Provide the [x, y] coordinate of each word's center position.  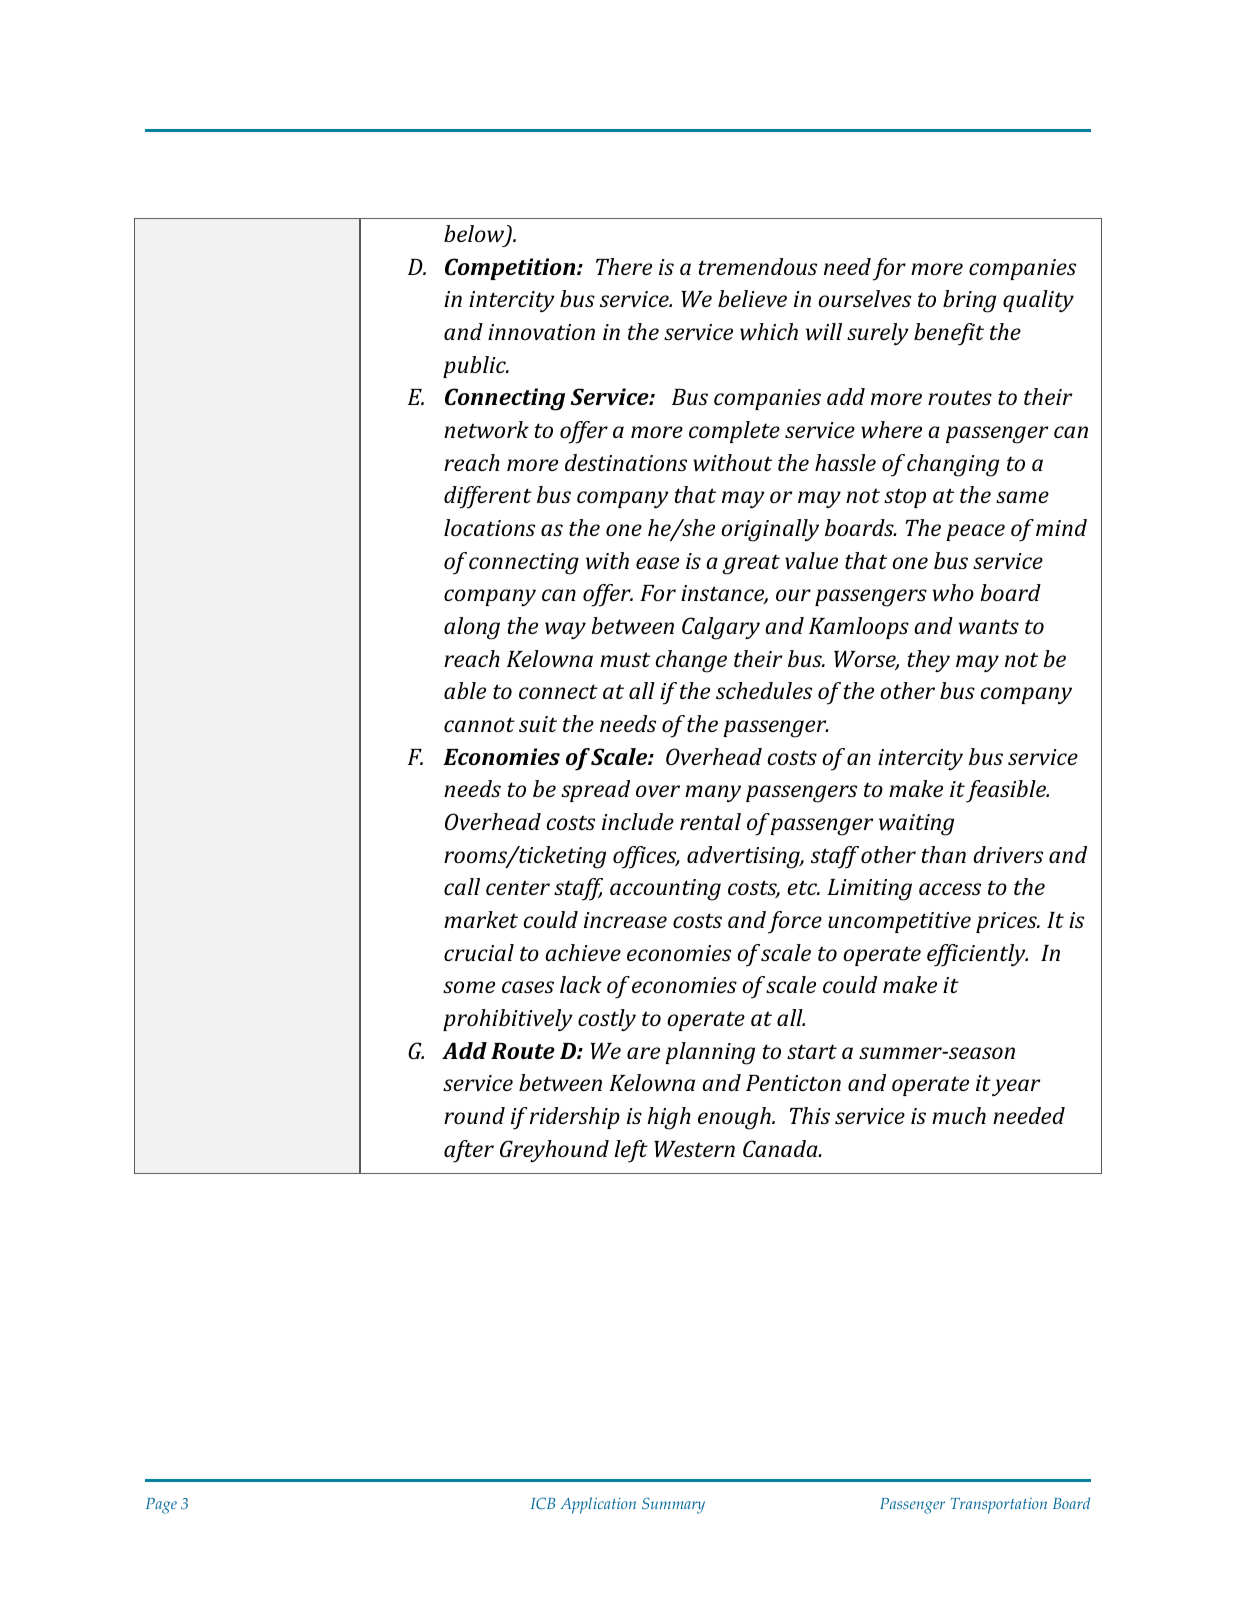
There [624, 266]
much [959, 1115]
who [953, 592]
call [462, 886]
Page [161, 1506]
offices [646, 857]
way [565, 630]
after [469, 1151]
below [475, 235]
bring [969, 301]
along [472, 628]
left [631, 1151]
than [944, 854]
